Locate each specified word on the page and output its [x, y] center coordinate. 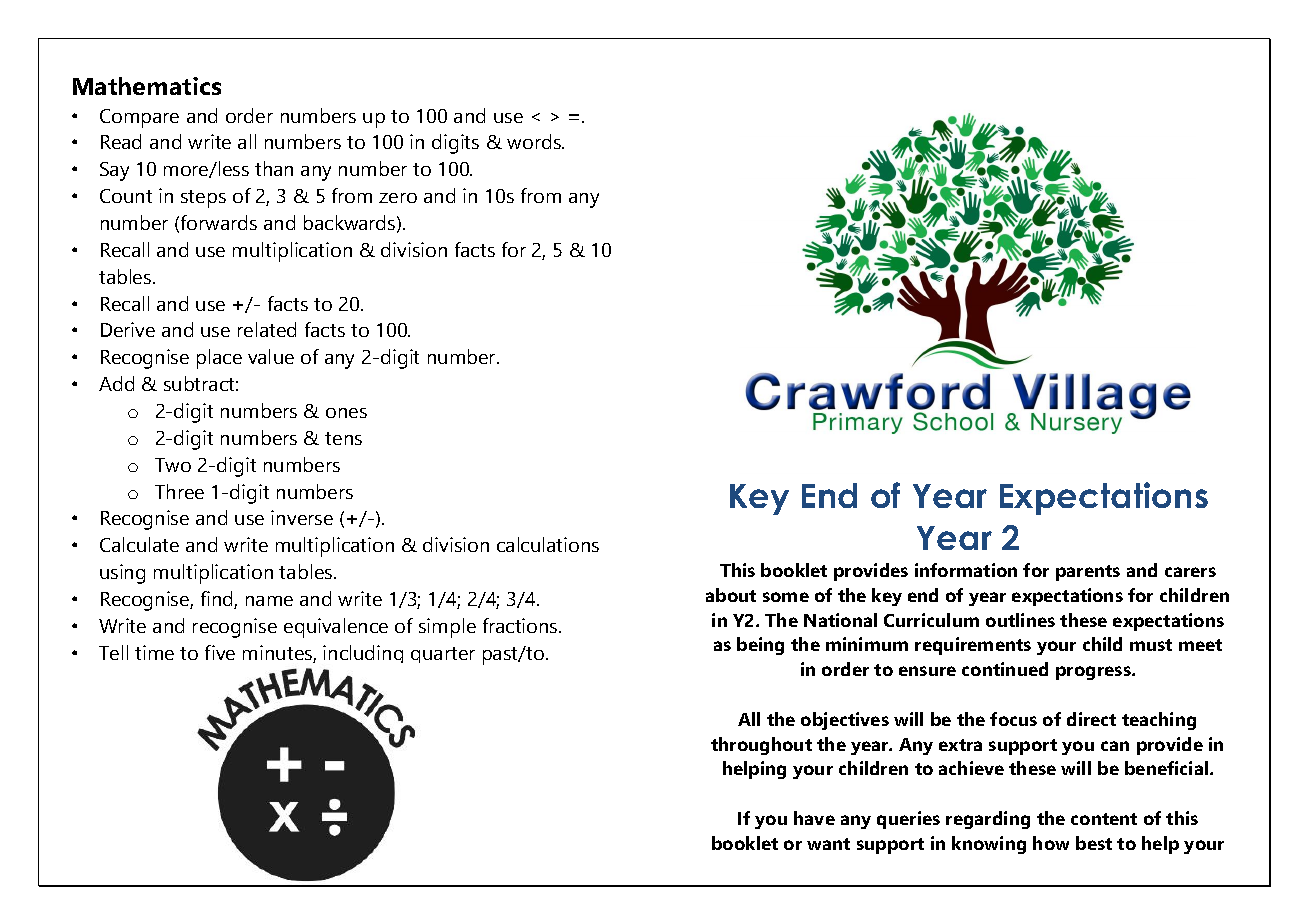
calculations [548, 544]
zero [398, 198]
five [220, 652]
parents [1088, 573]
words [535, 141]
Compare [139, 118]
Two [173, 465]
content [1104, 819]
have [814, 818]
